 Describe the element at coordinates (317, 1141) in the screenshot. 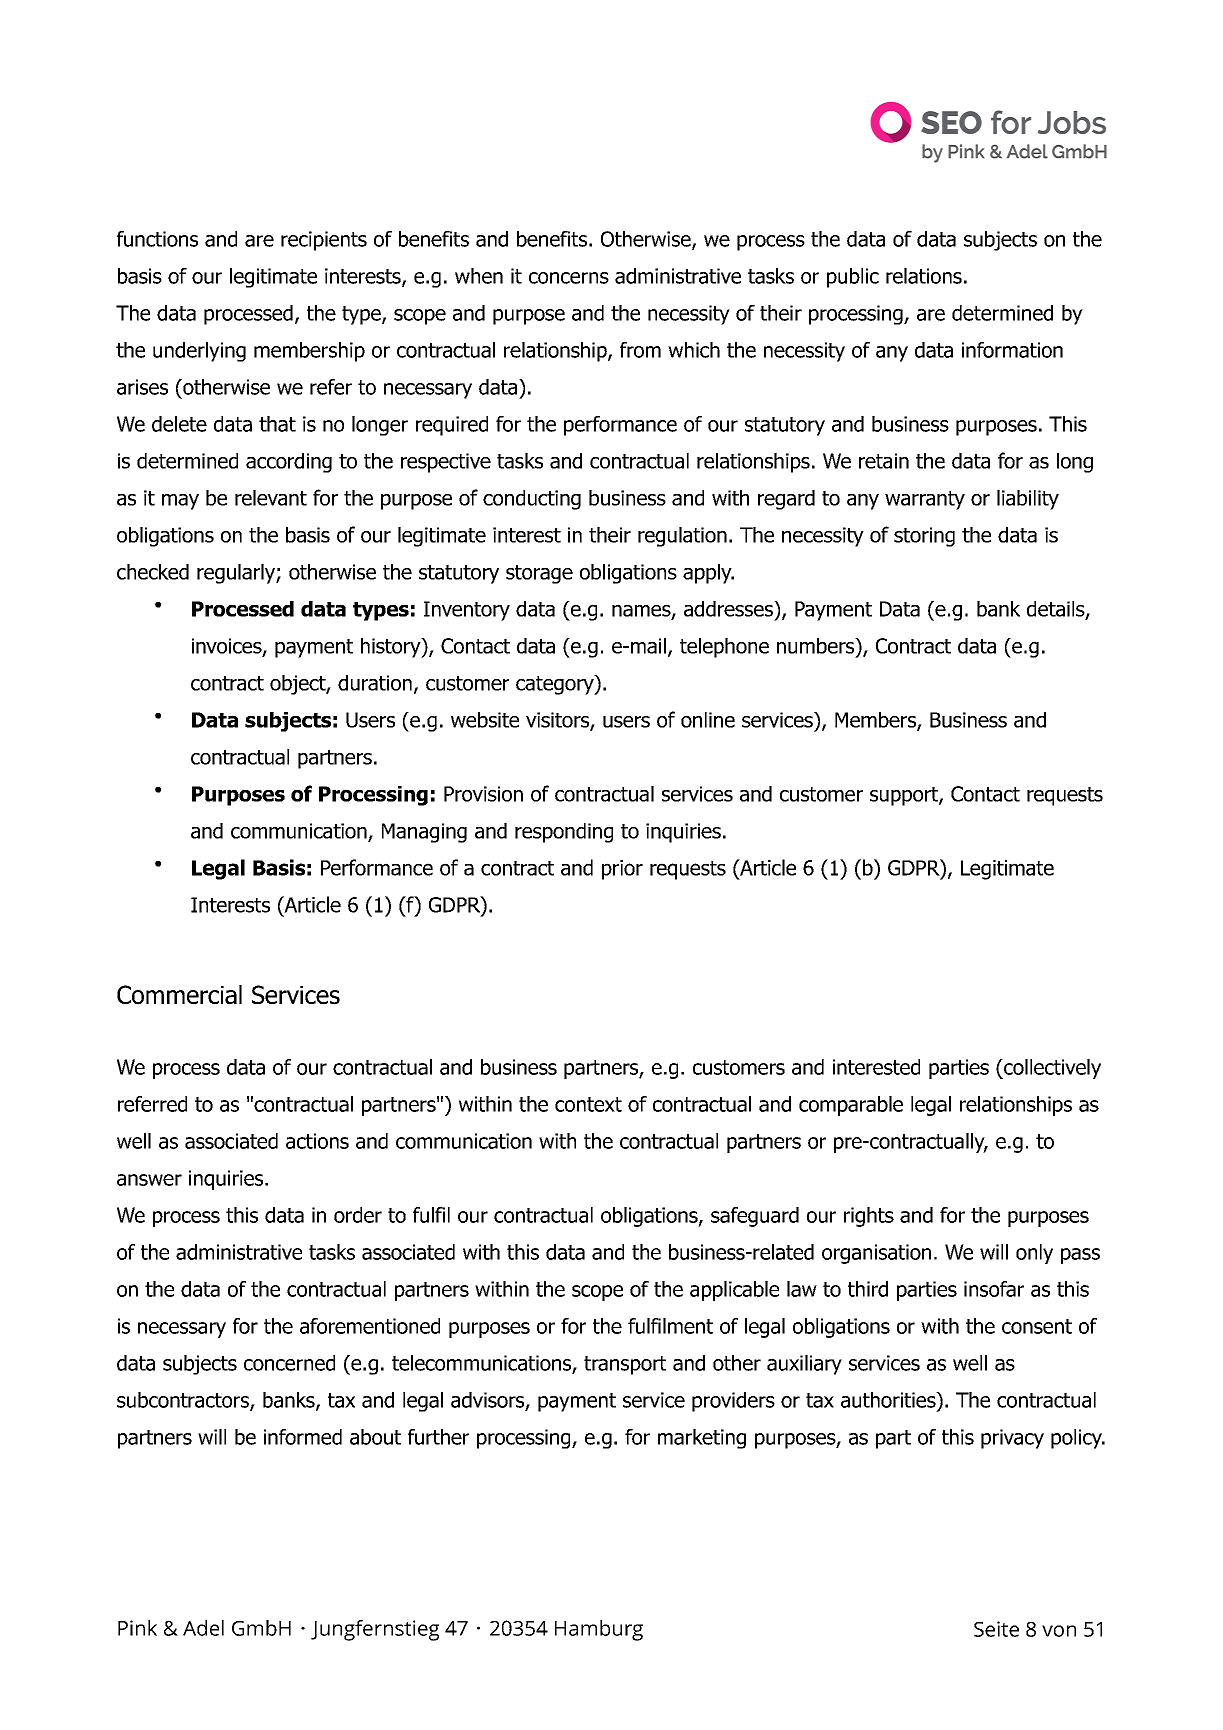

I see `actions` at that location.
